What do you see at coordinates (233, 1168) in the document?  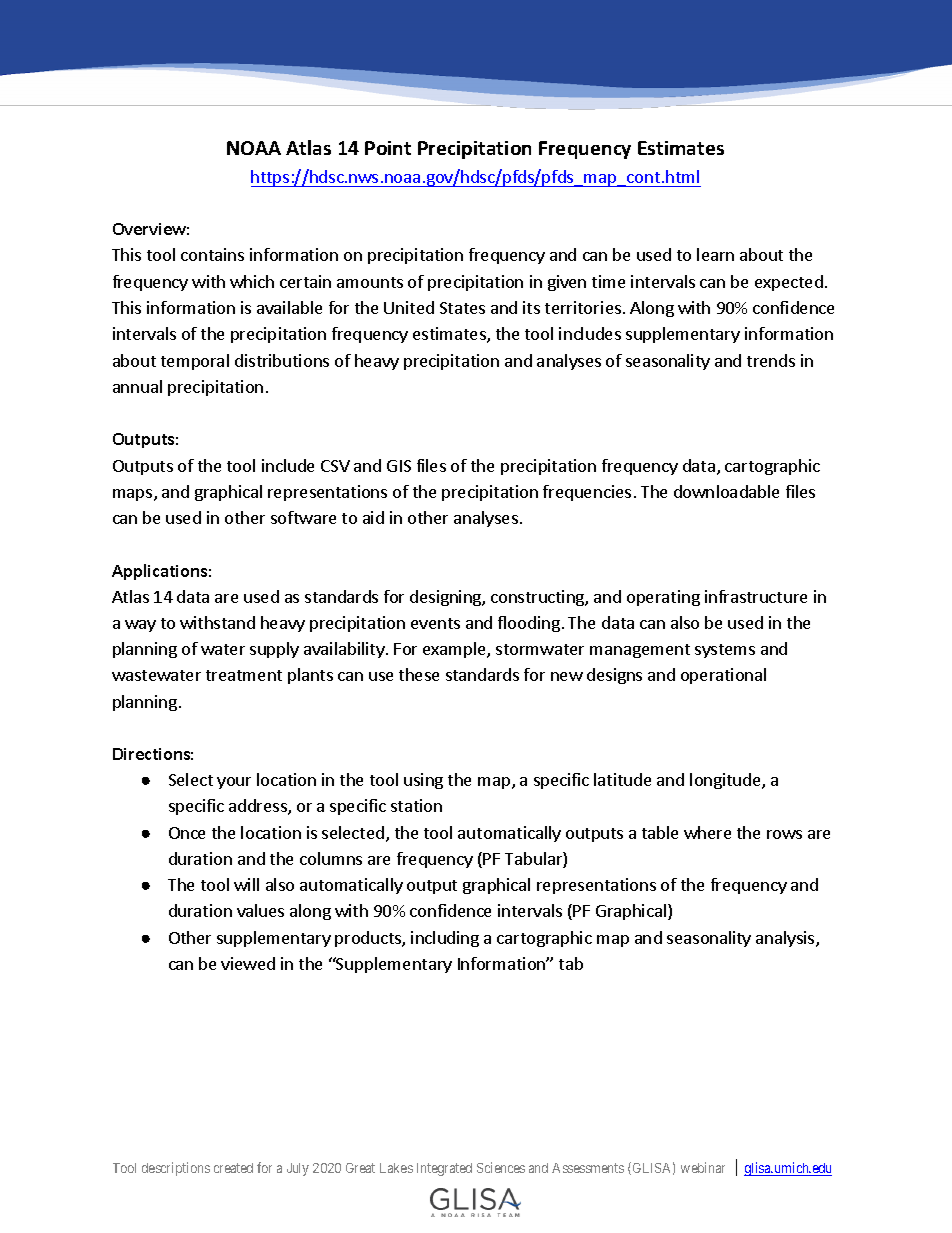 I see `created` at bounding box center [233, 1168].
